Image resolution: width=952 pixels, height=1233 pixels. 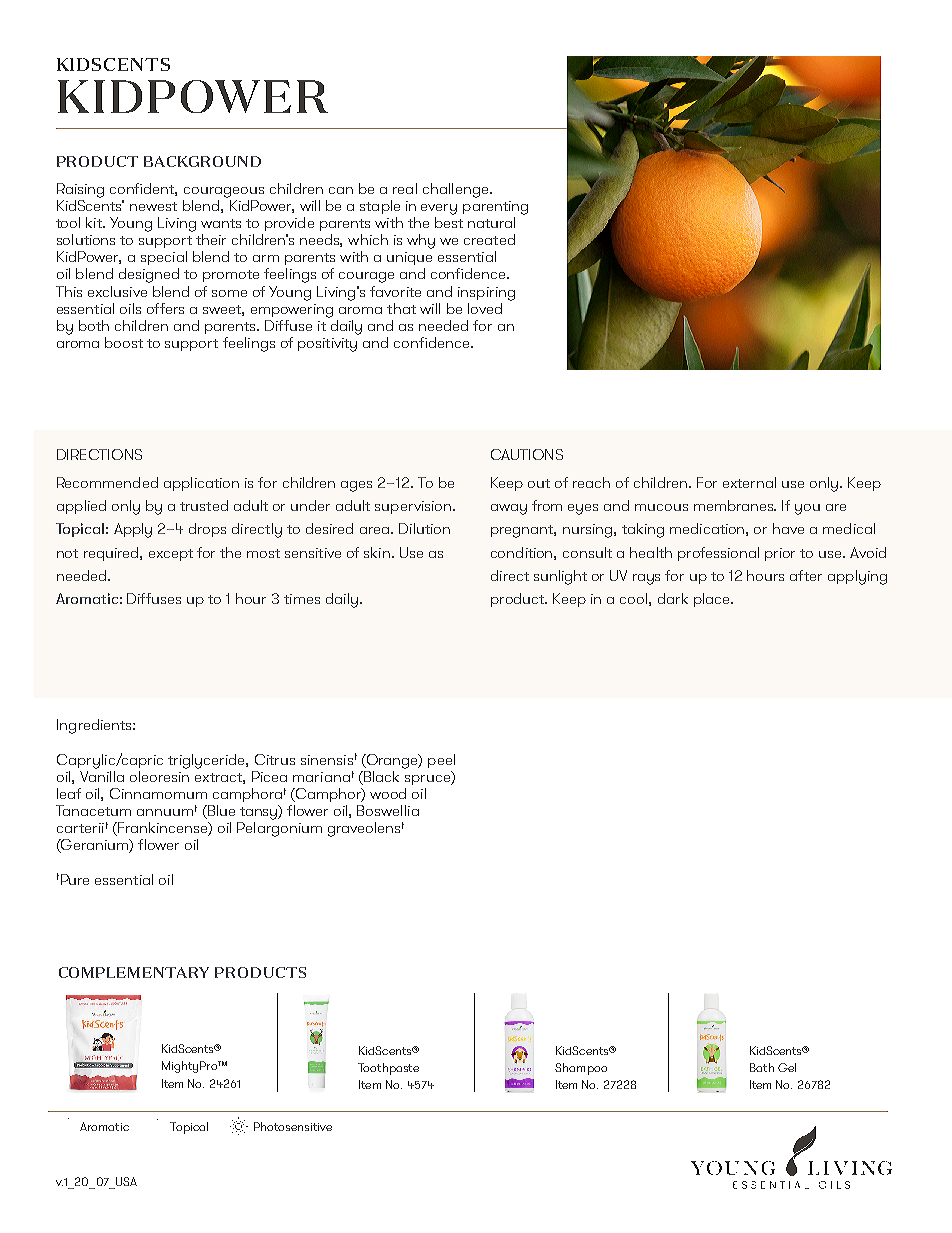 What do you see at coordinates (388, 1069) in the screenshot?
I see `Toothpaste` at bounding box center [388, 1069].
